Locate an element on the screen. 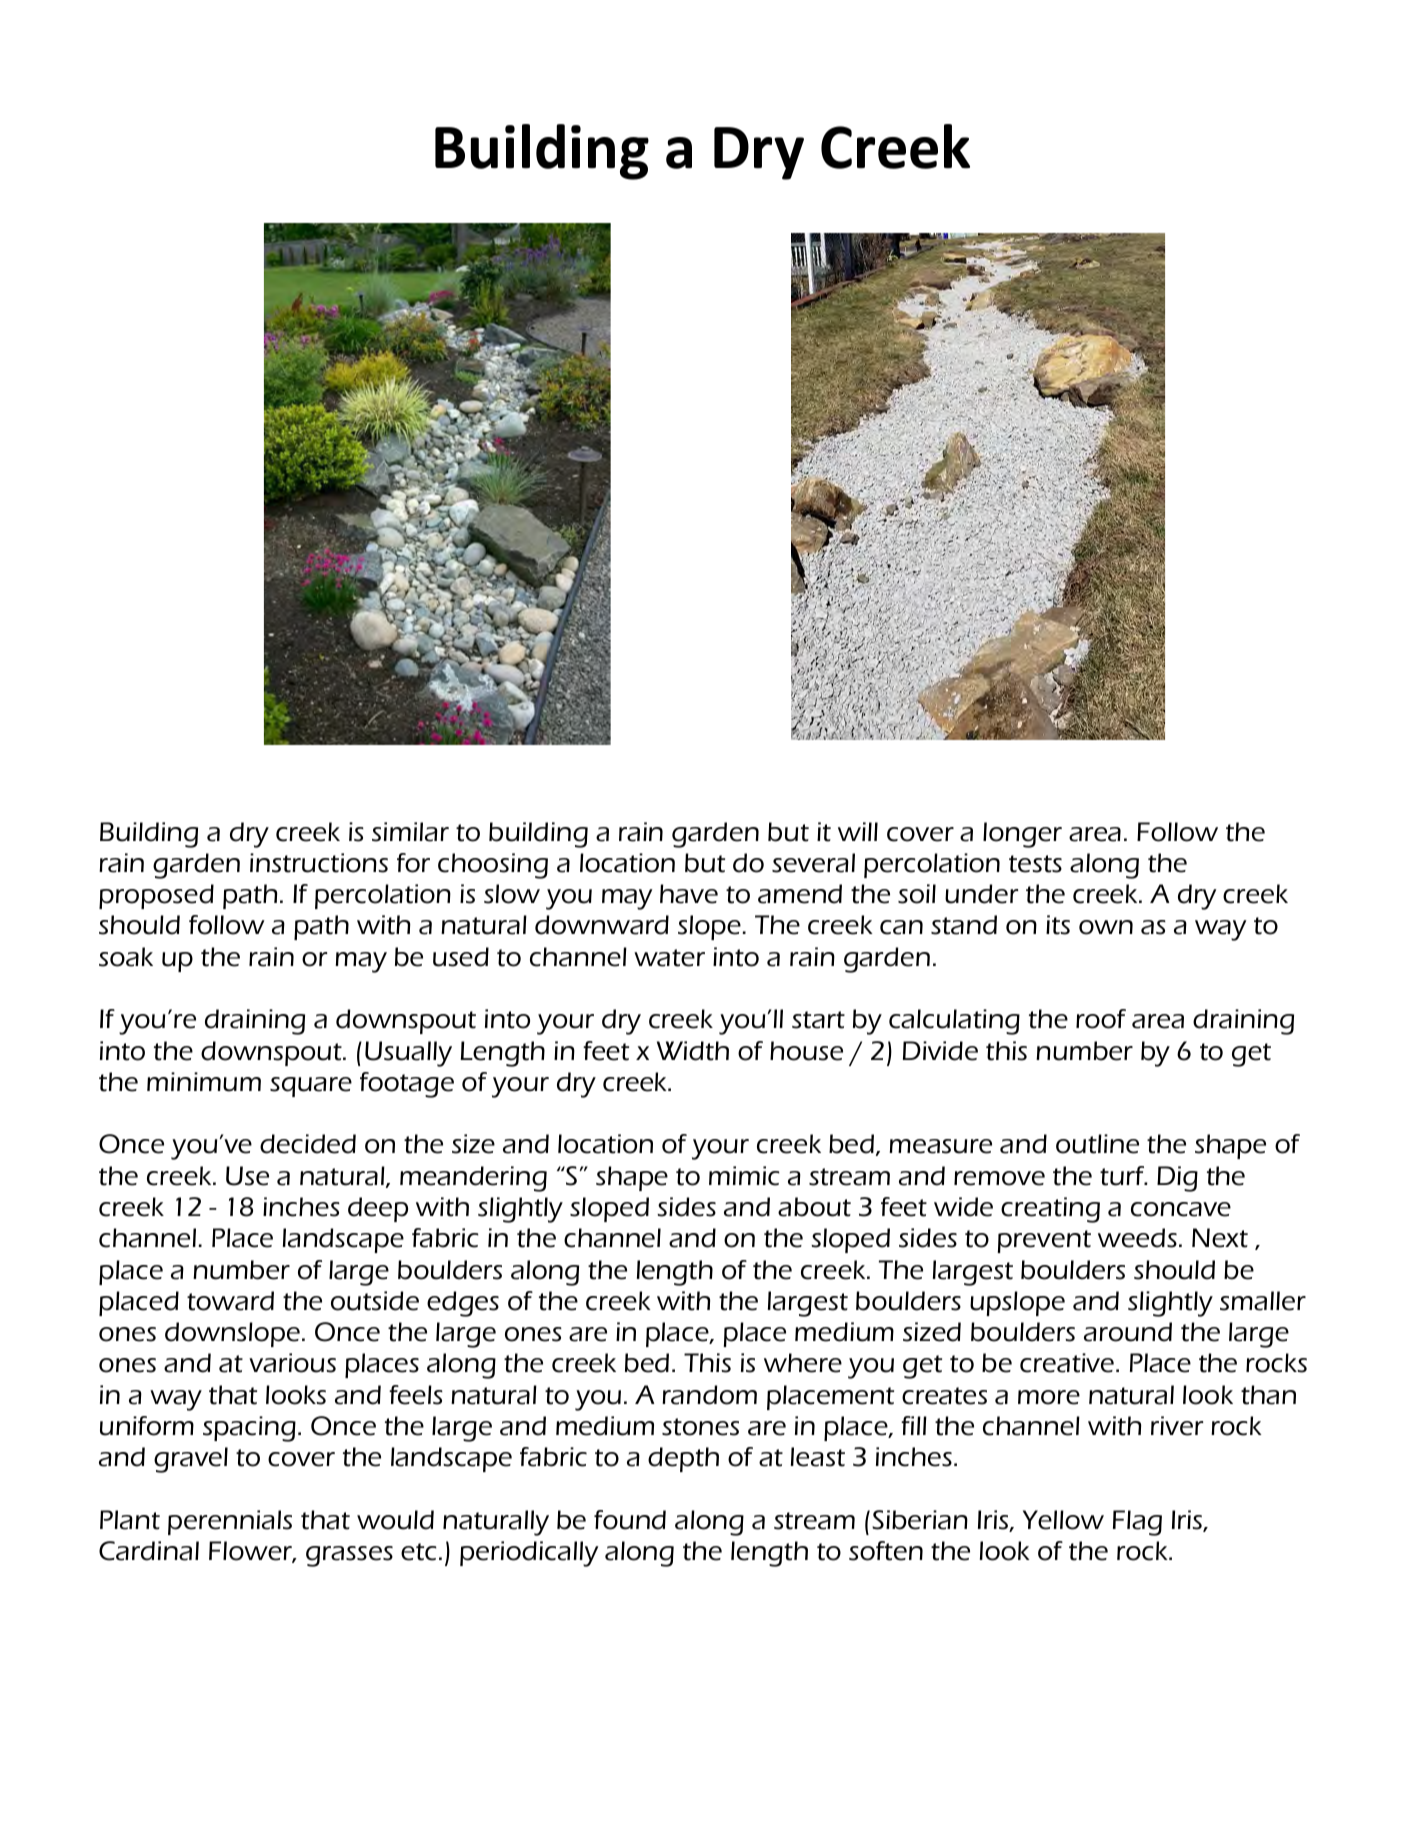 The image size is (1410, 1824). tests is located at coordinates (1035, 864).
